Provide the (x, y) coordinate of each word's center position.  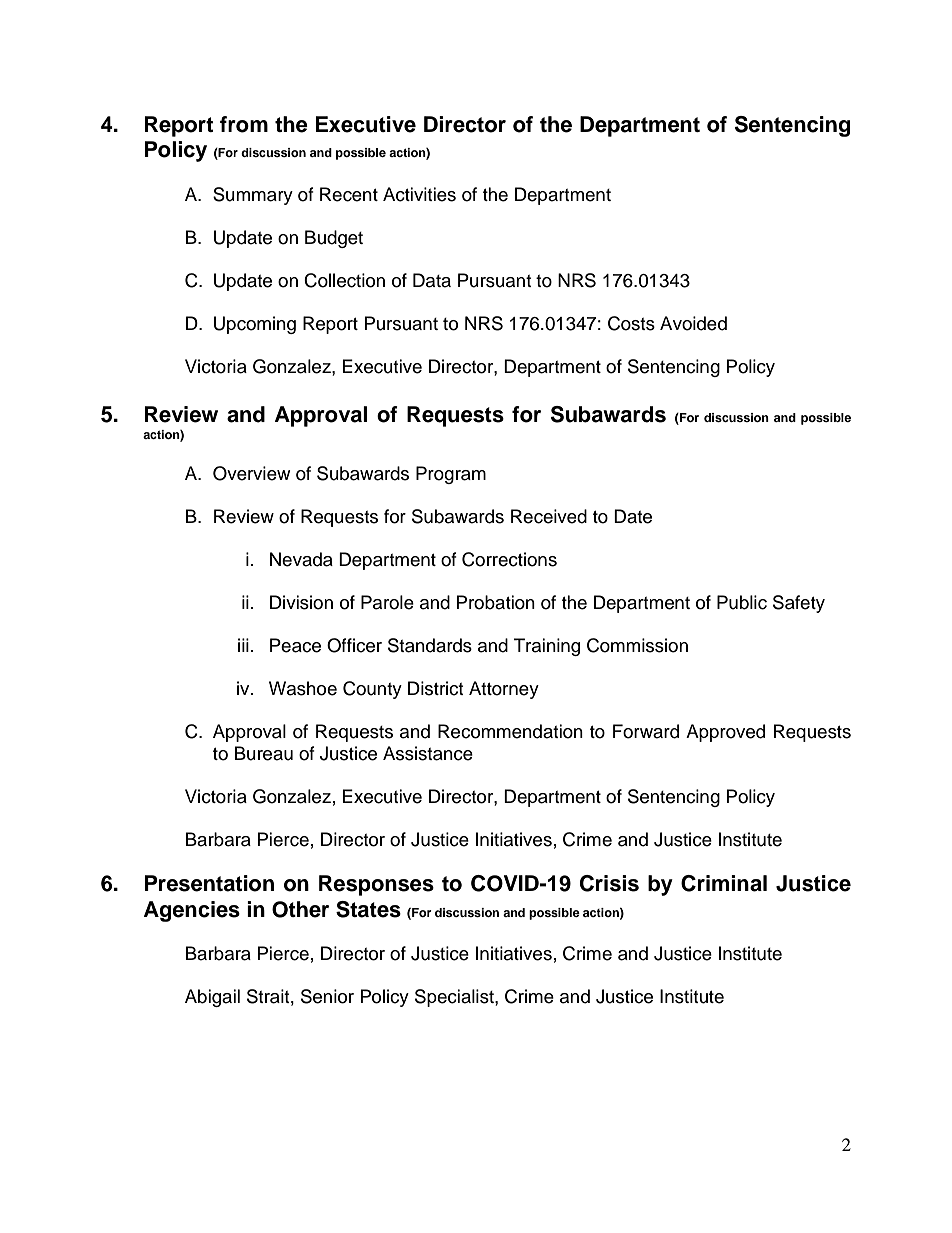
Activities (419, 194)
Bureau (264, 753)
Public (742, 602)
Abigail (212, 998)
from (244, 124)
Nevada (301, 559)
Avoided (693, 323)
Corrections (509, 559)
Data (432, 280)
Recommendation (510, 731)
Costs (631, 323)
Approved (725, 733)
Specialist (455, 998)
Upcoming (255, 325)
